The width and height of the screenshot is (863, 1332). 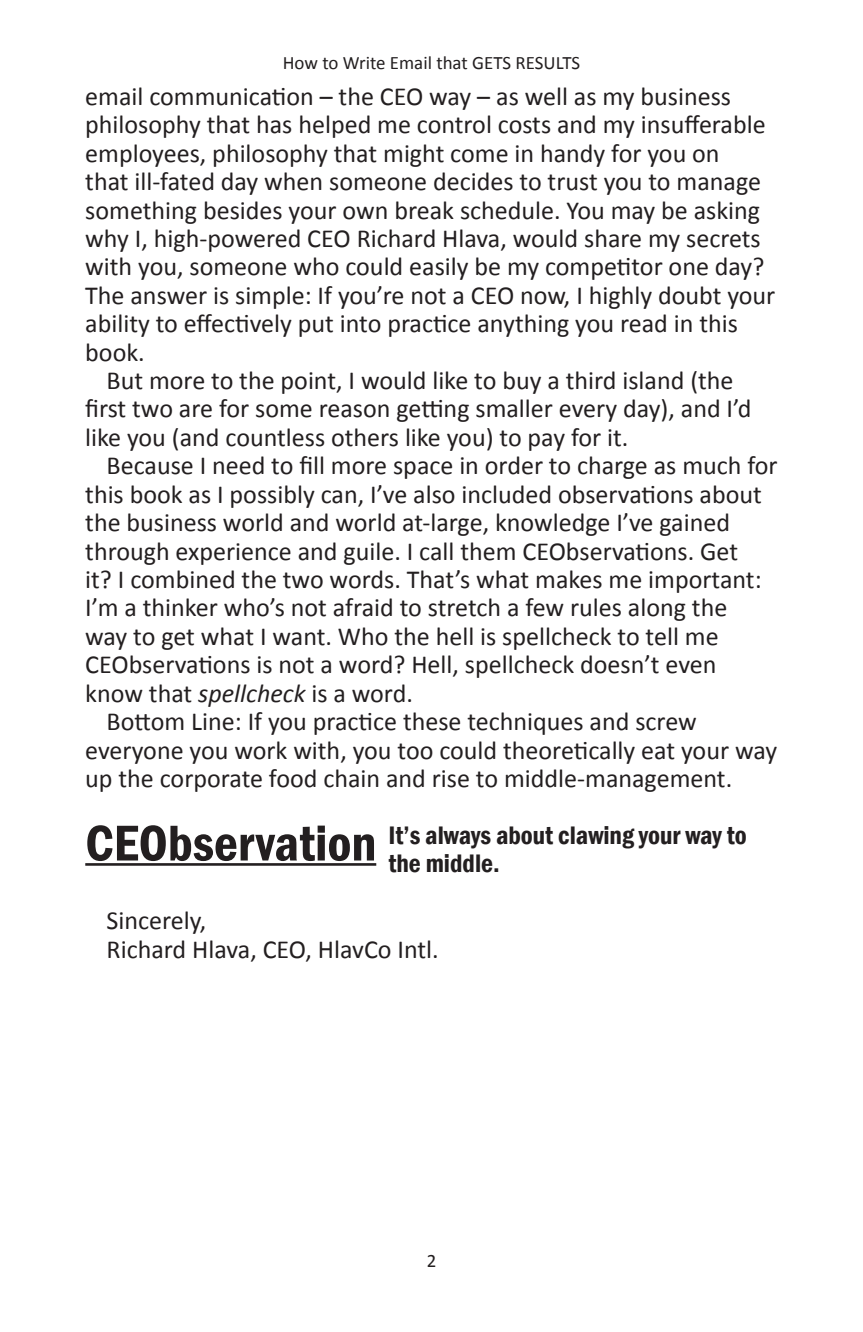 I want to click on control, so click(x=453, y=124).
